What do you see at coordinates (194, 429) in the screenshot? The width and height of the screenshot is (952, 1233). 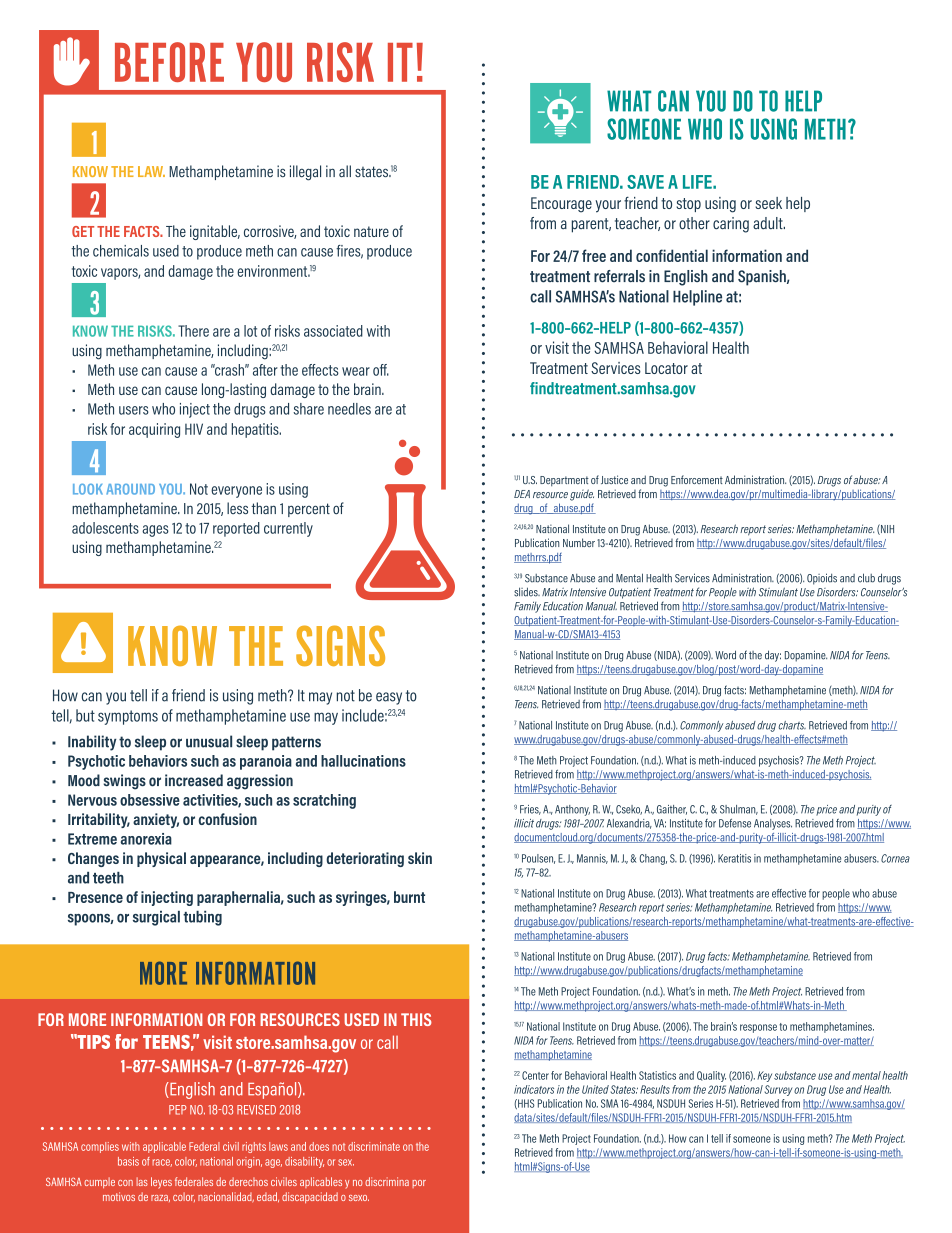 I see `HIV` at bounding box center [194, 429].
